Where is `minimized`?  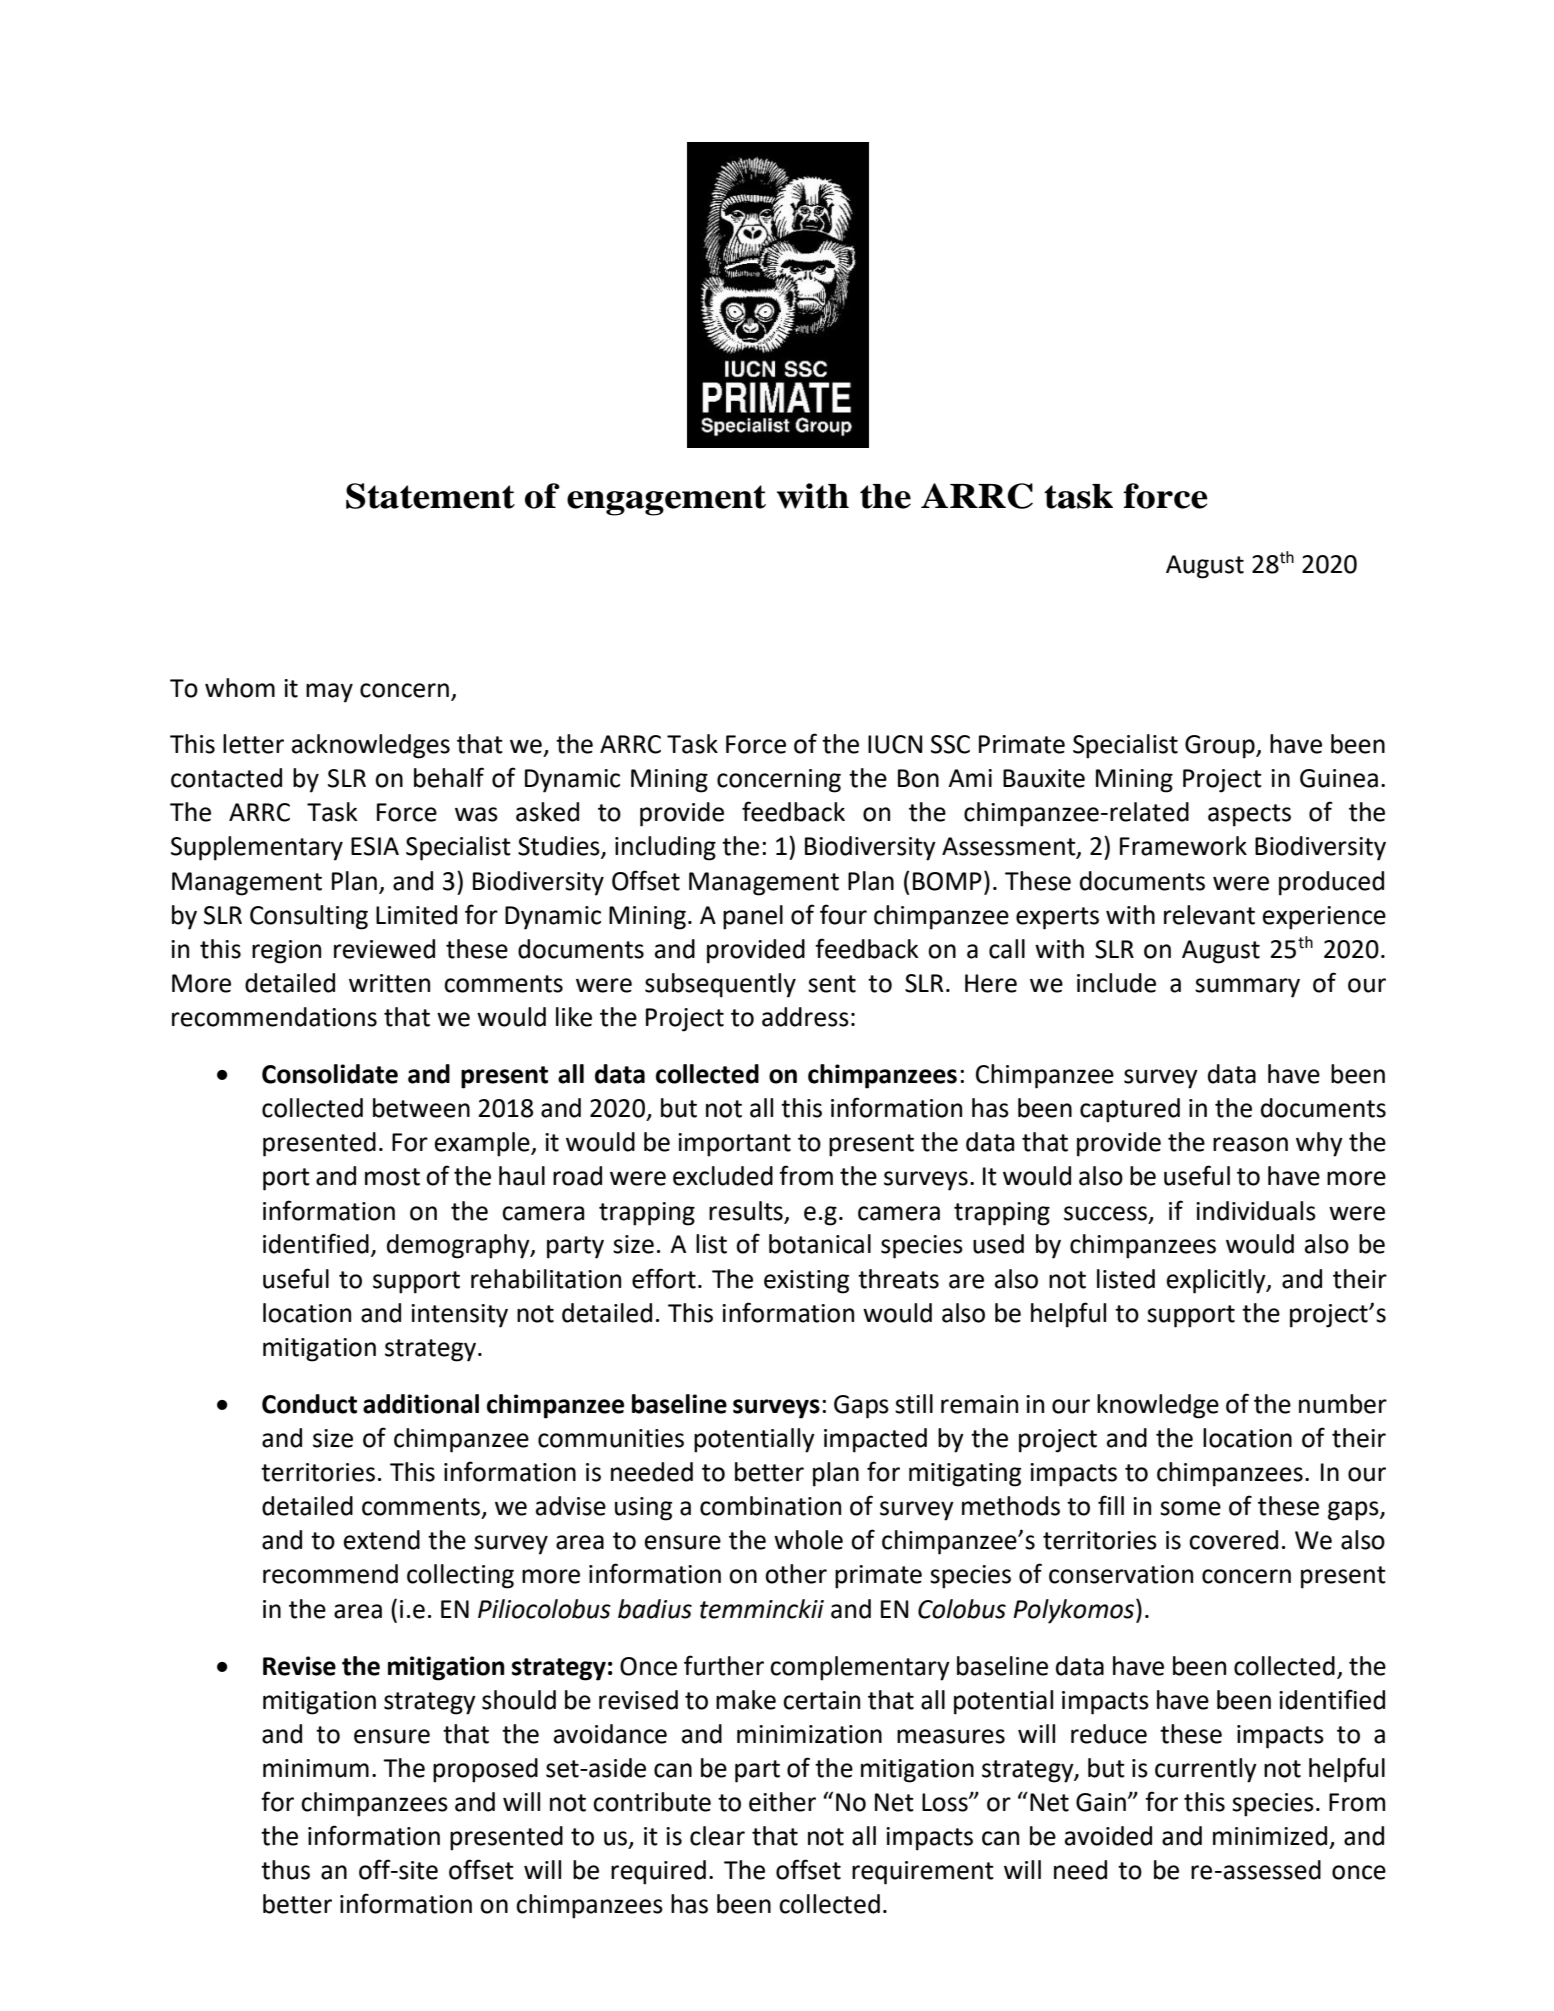 minimized is located at coordinates (1270, 1836).
